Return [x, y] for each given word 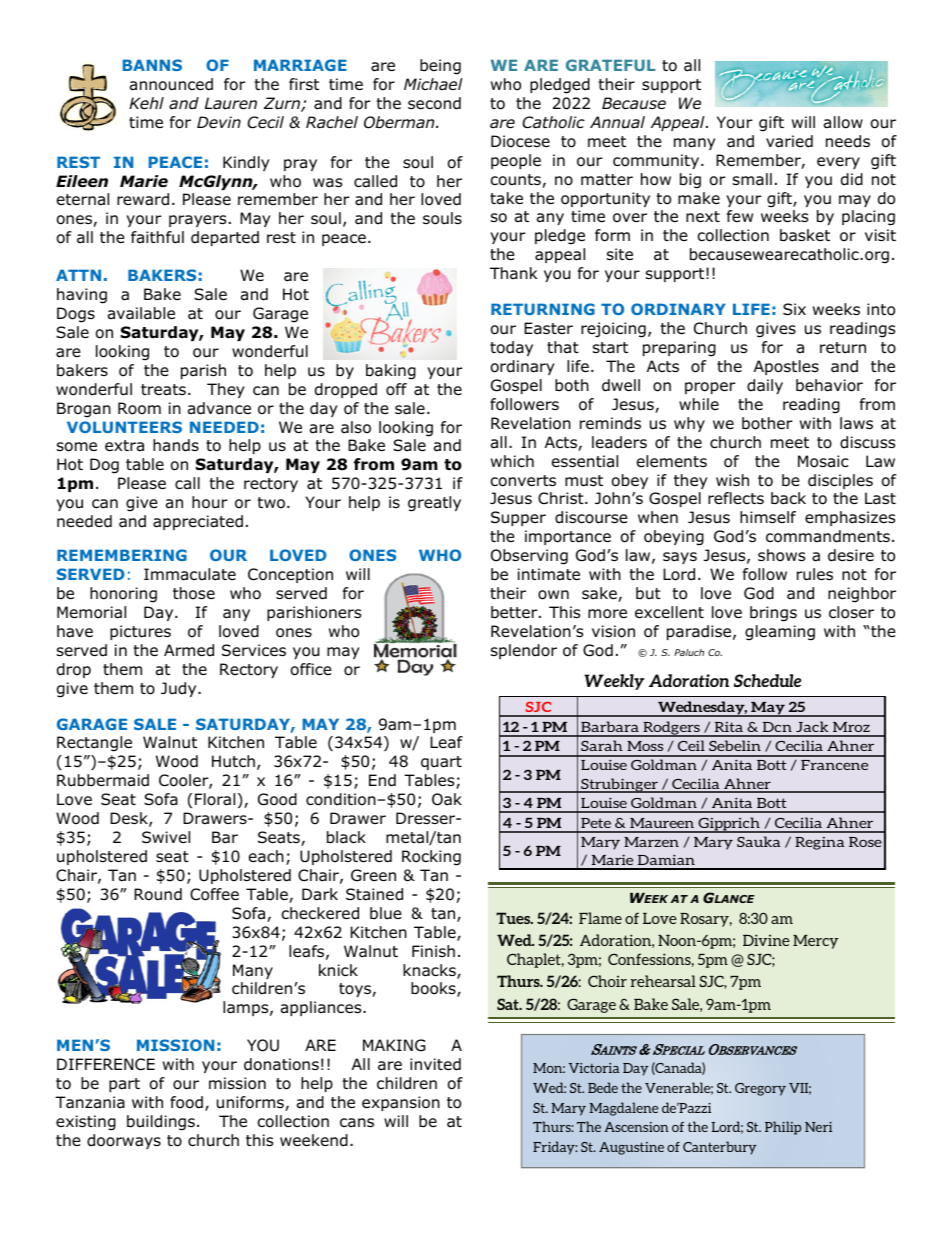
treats [163, 390]
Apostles [786, 367]
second [434, 103]
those [194, 593]
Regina [819, 843]
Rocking [431, 858]
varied [789, 141]
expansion [401, 1103]
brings [773, 614]
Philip [783, 1128]
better [515, 612]
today [511, 348]
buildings [161, 1123]
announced [171, 84]
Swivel [166, 837]
